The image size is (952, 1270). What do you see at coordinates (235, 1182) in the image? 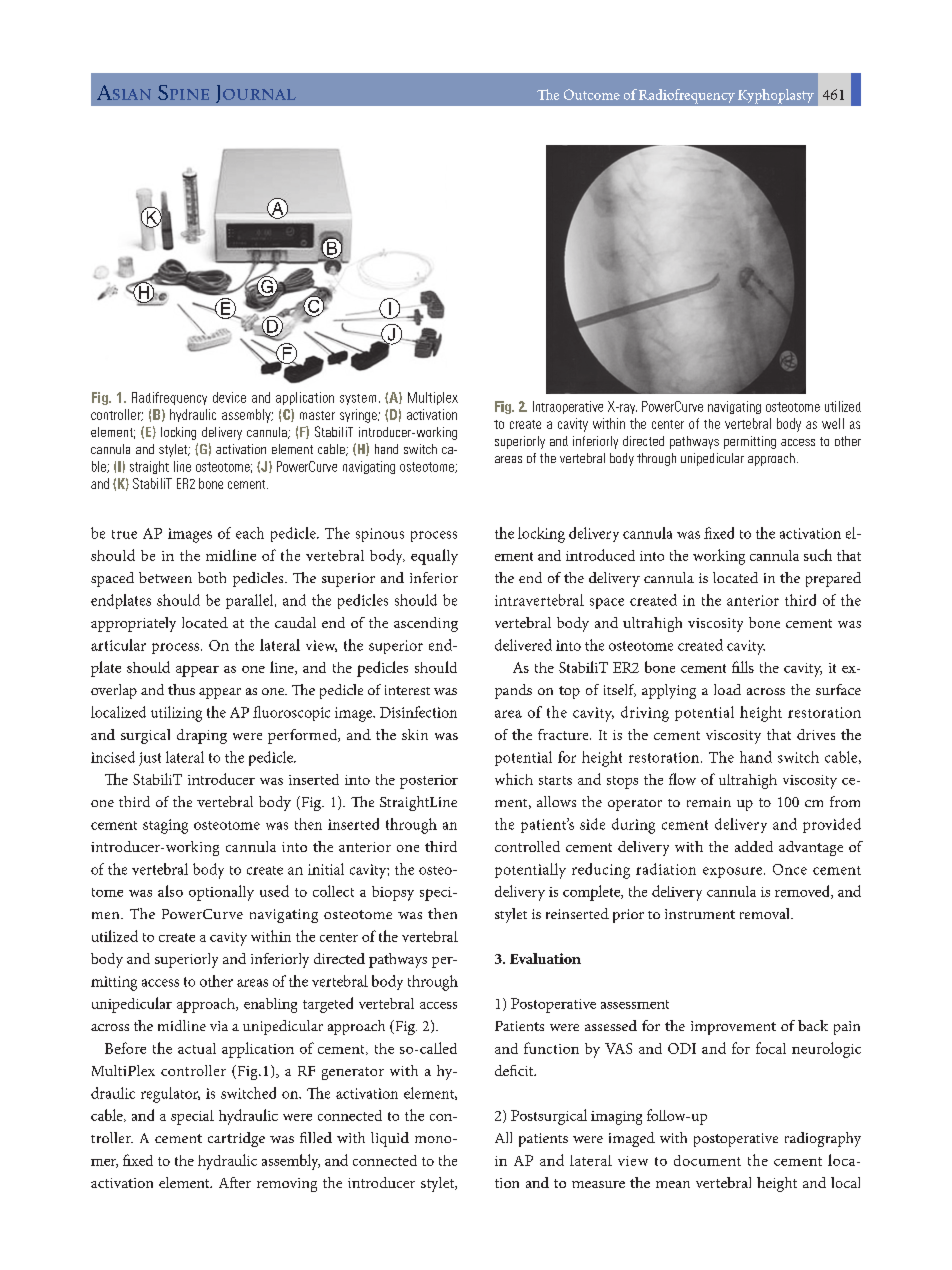
I see `After` at bounding box center [235, 1182].
